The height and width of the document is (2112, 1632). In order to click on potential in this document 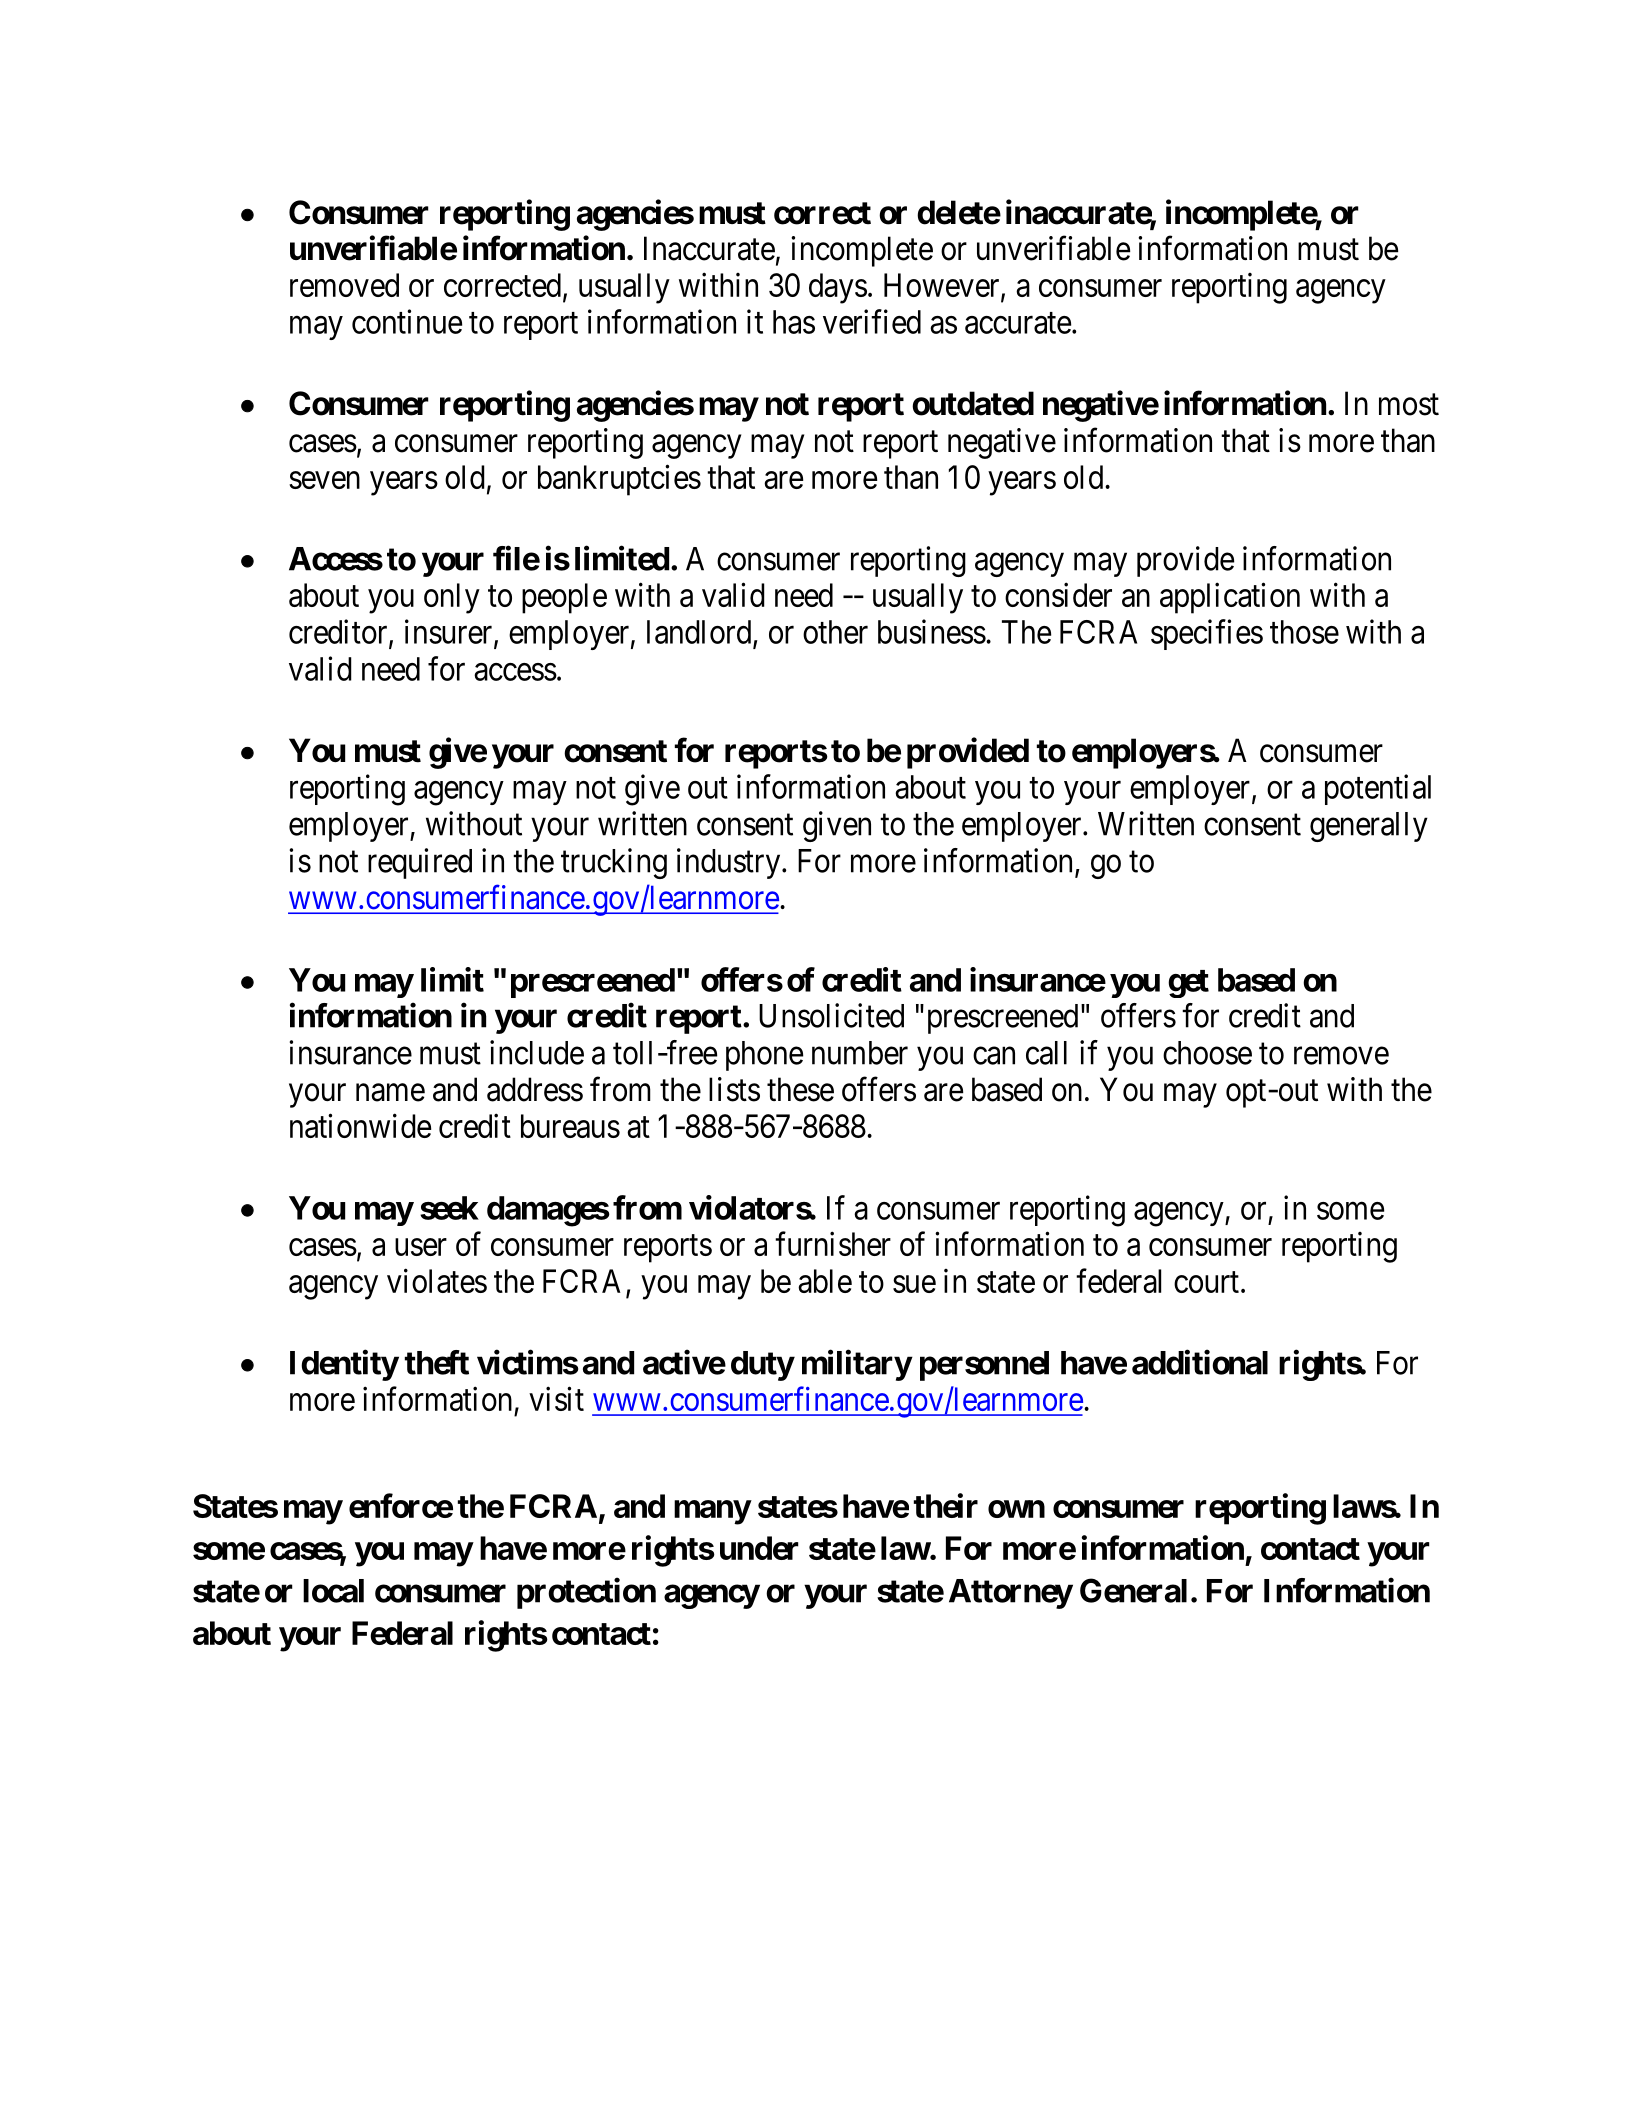, I will do `click(1378, 789)`.
